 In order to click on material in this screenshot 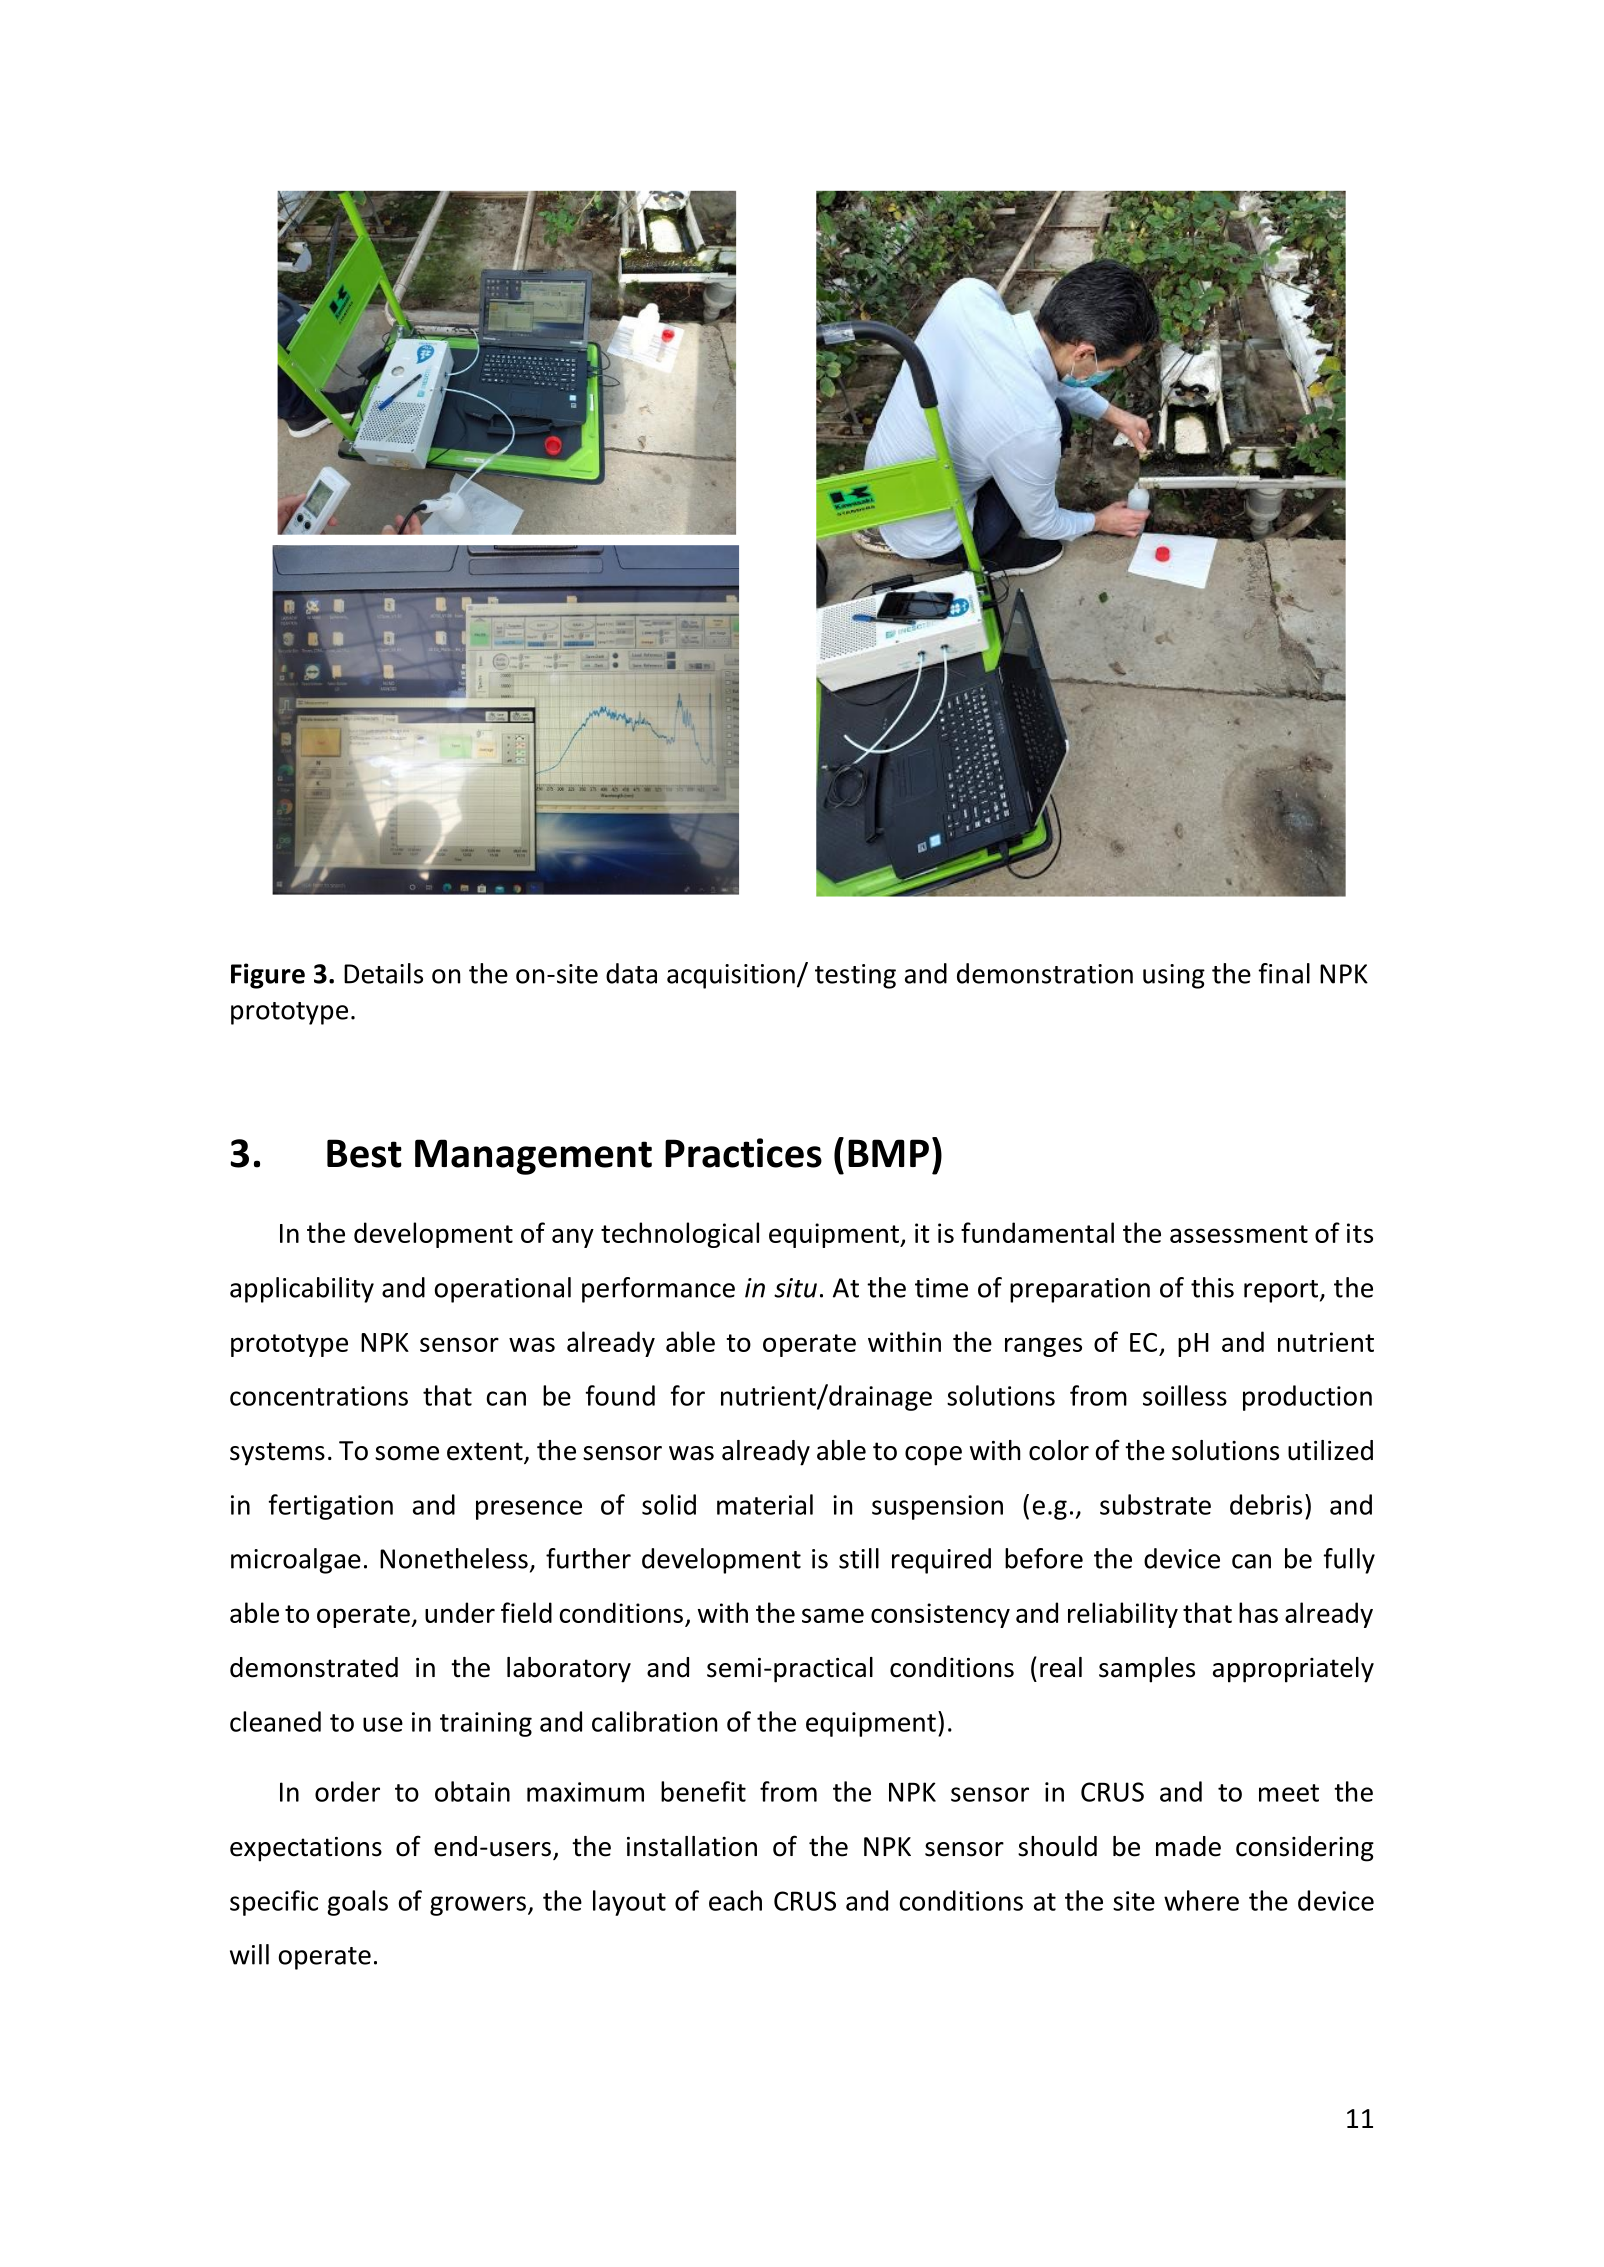, I will do `click(765, 1504)`.
